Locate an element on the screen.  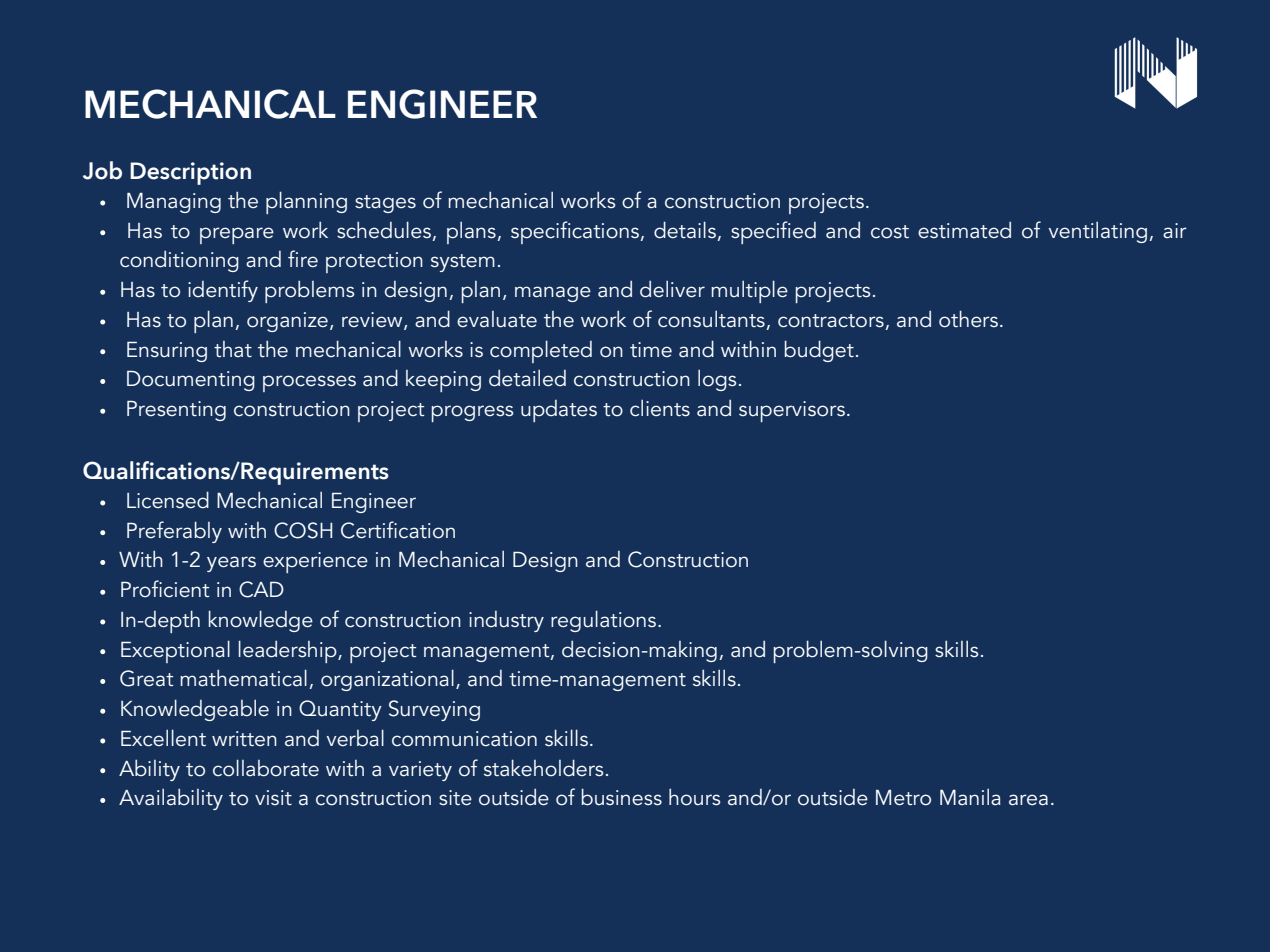
details is located at coordinates (685, 230).
